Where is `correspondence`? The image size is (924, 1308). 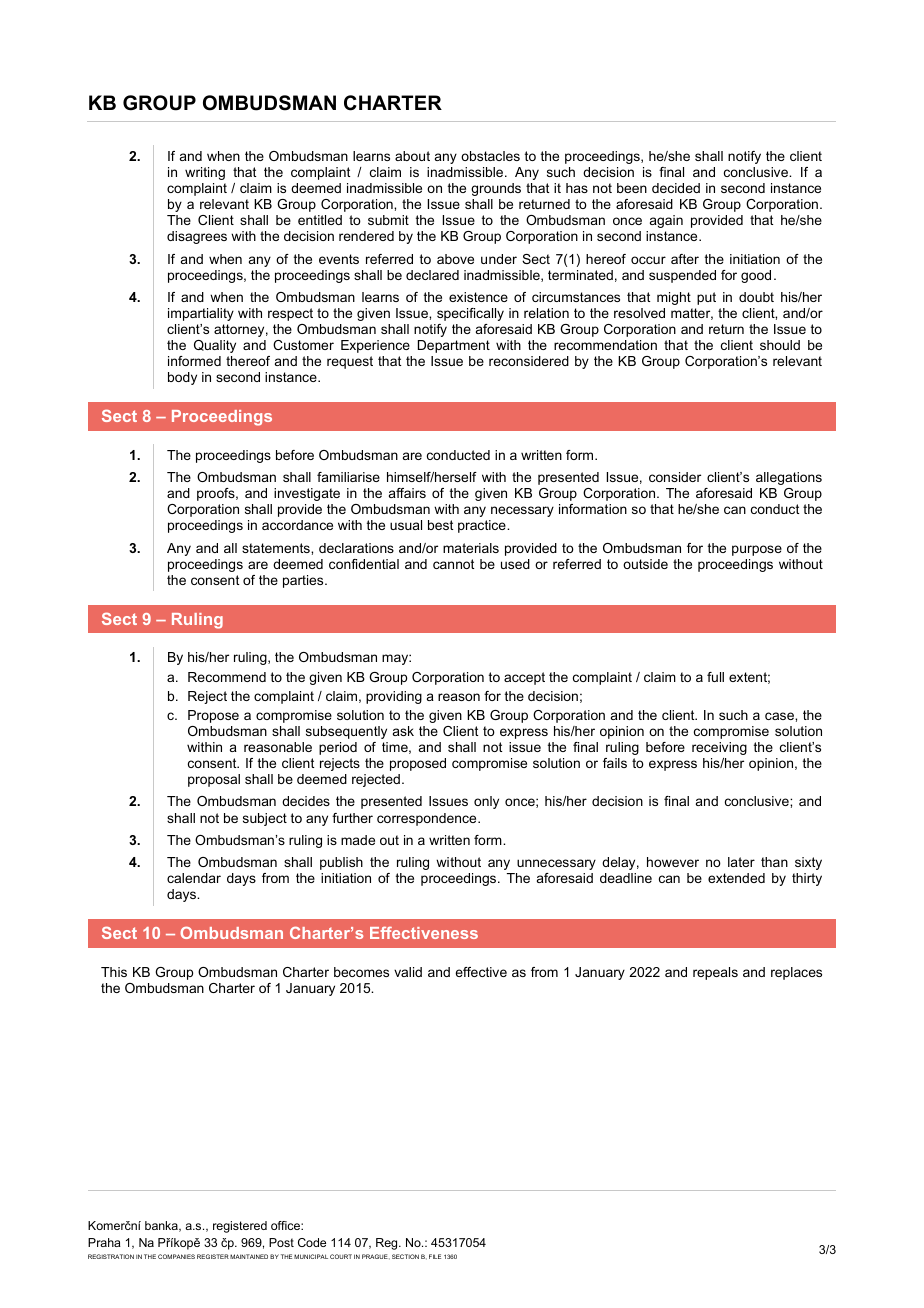 correspondence is located at coordinates (428, 819).
